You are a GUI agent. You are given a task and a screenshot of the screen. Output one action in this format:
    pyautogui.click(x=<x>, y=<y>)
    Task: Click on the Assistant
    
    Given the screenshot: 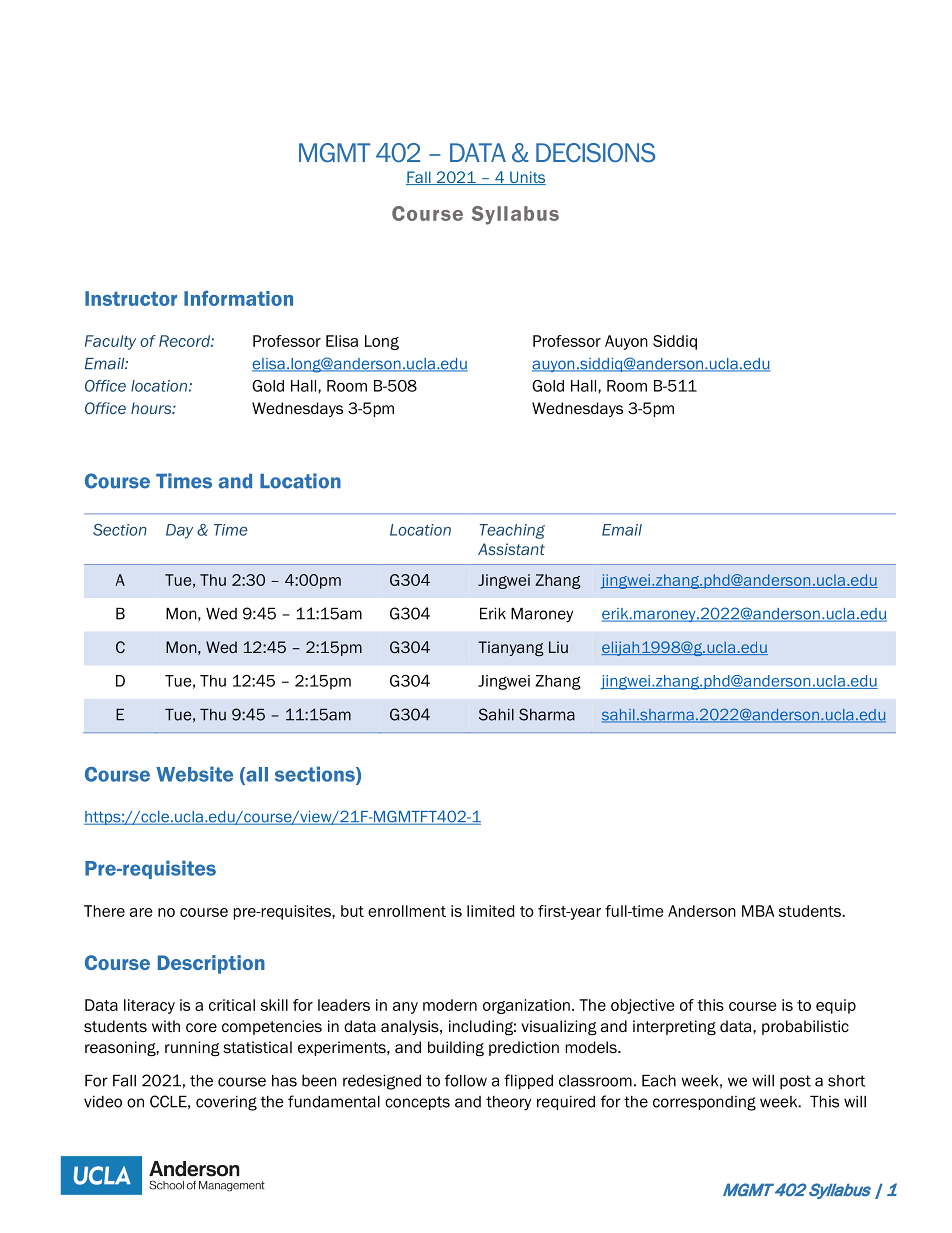 What is the action you would take?
    pyautogui.click(x=511, y=549)
